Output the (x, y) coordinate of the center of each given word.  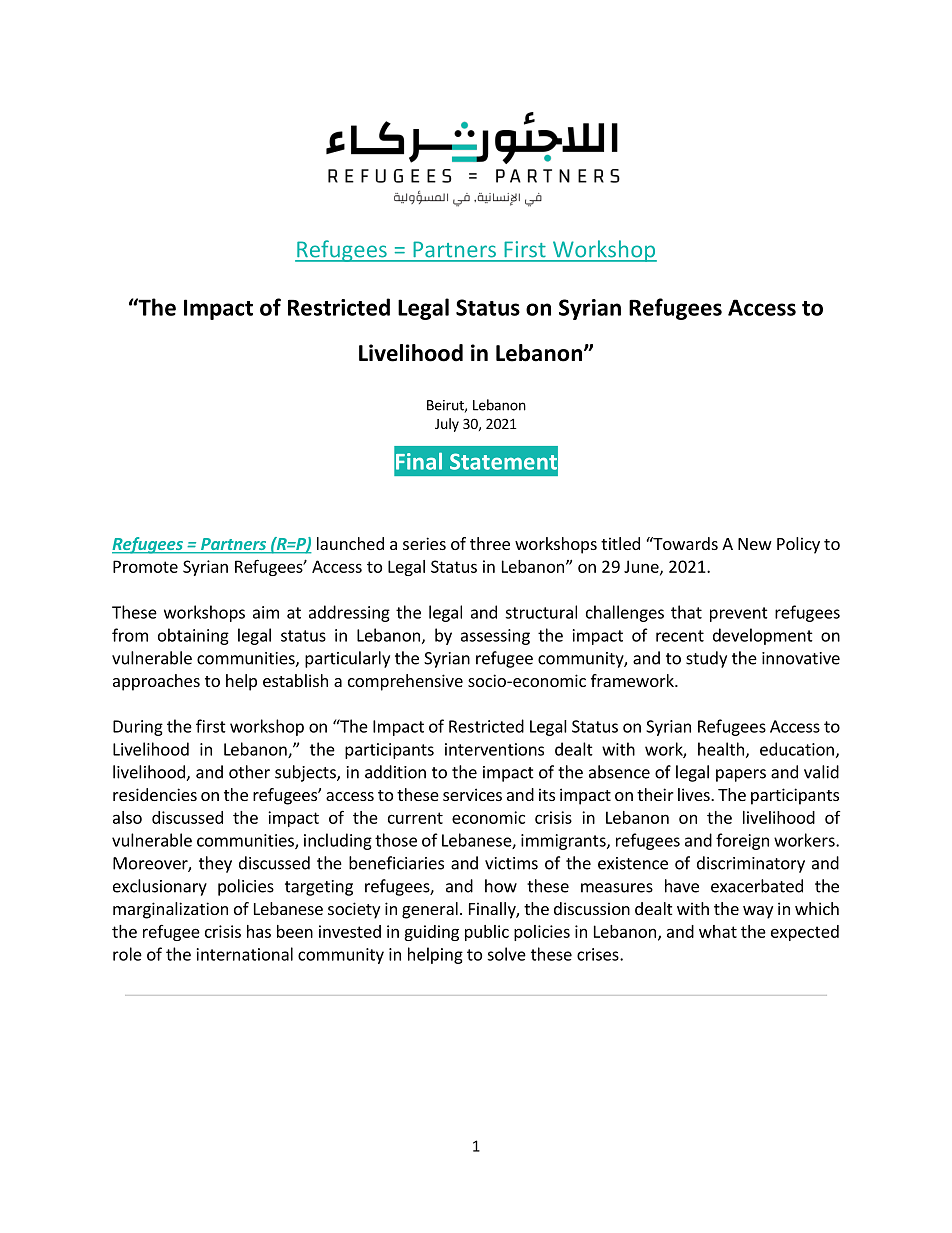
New (755, 544)
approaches (156, 682)
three (490, 543)
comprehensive (405, 682)
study (706, 659)
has (259, 931)
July (447, 425)
